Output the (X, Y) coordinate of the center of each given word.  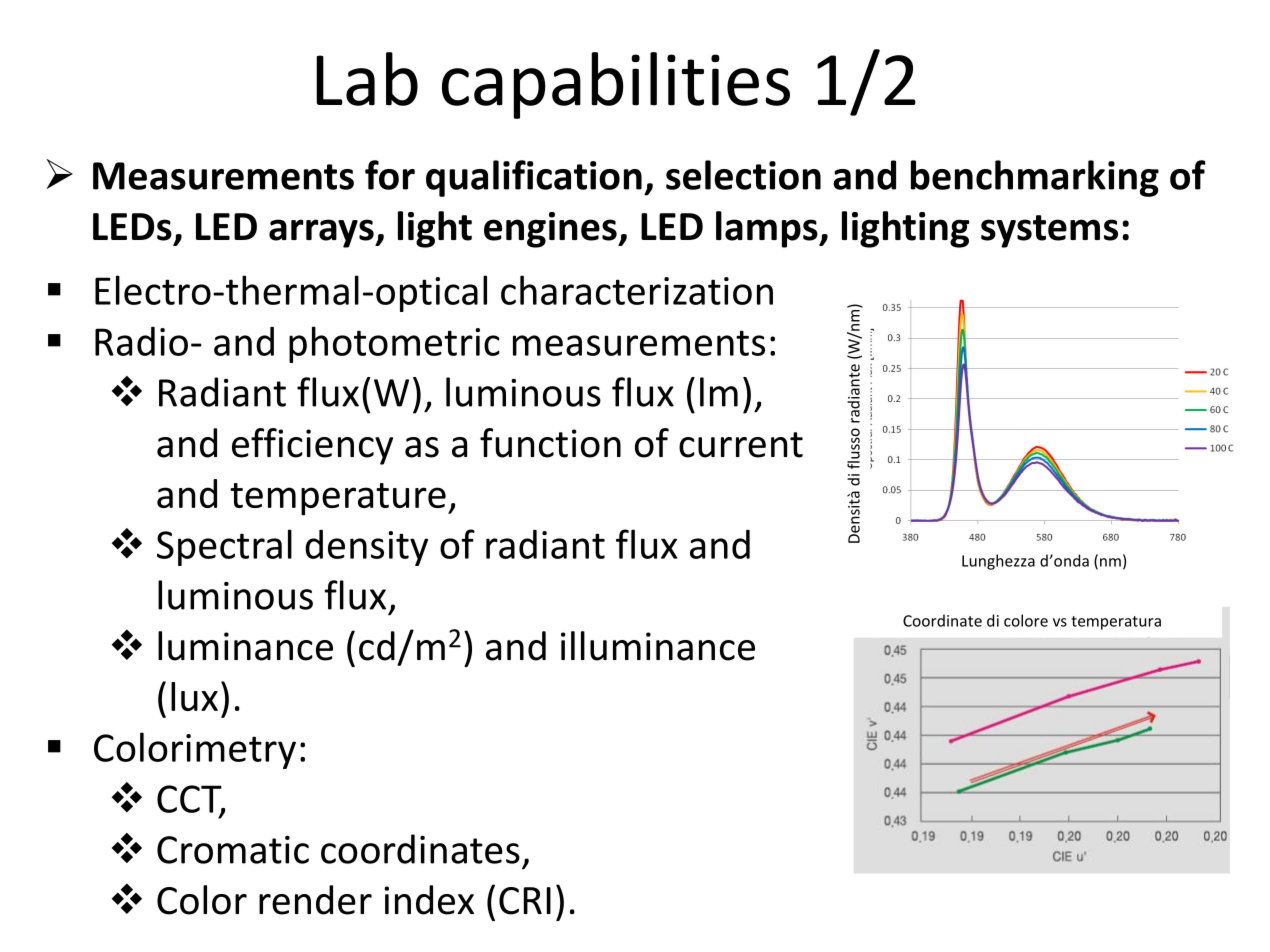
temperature (338, 499)
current (741, 445)
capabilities (616, 85)
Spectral (224, 547)
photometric (394, 344)
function (550, 443)
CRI (525, 901)
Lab (367, 79)
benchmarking (1035, 178)
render (315, 900)
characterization (637, 290)
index (429, 900)
